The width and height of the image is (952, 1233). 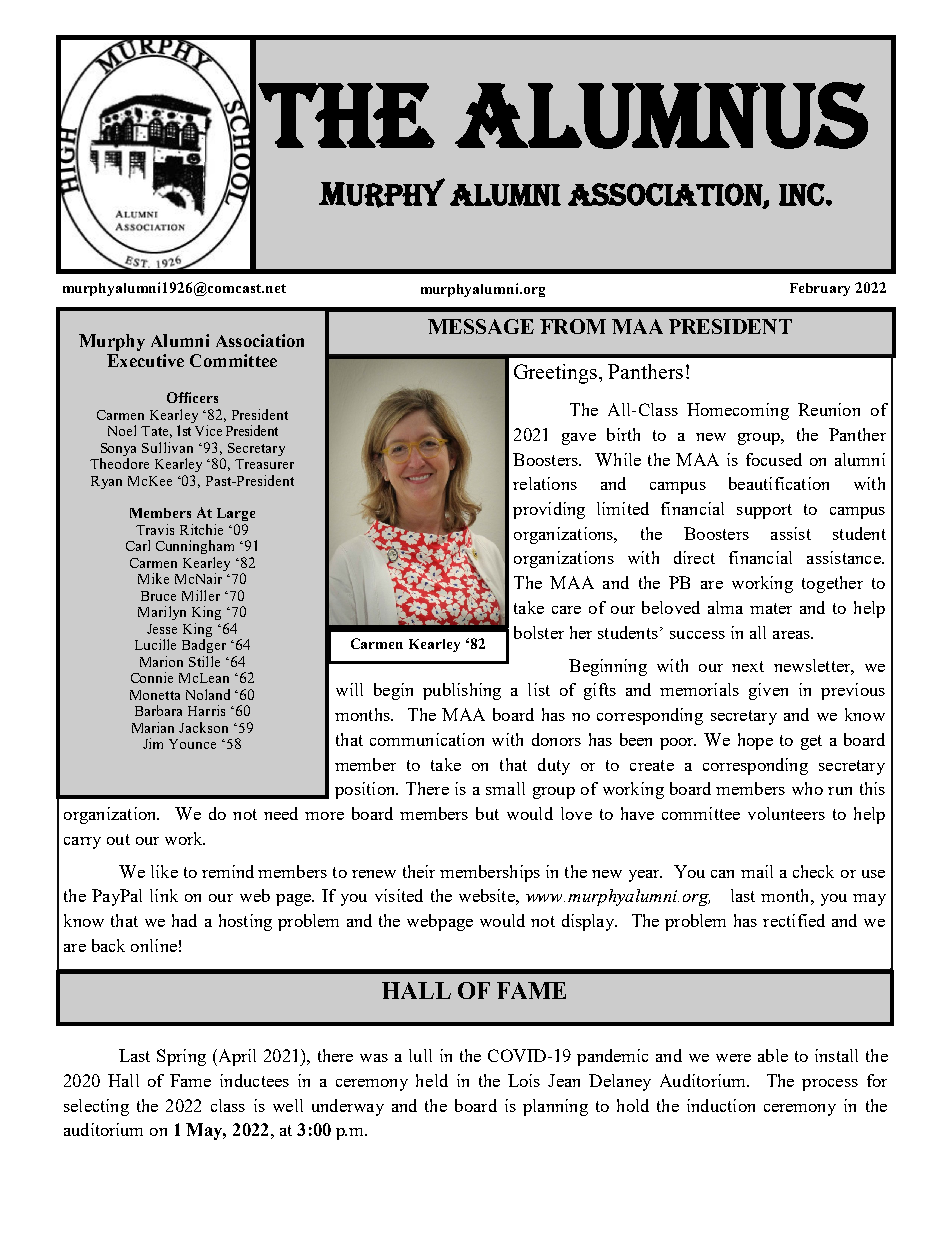 I want to click on Executive, so click(x=145, y=360).
